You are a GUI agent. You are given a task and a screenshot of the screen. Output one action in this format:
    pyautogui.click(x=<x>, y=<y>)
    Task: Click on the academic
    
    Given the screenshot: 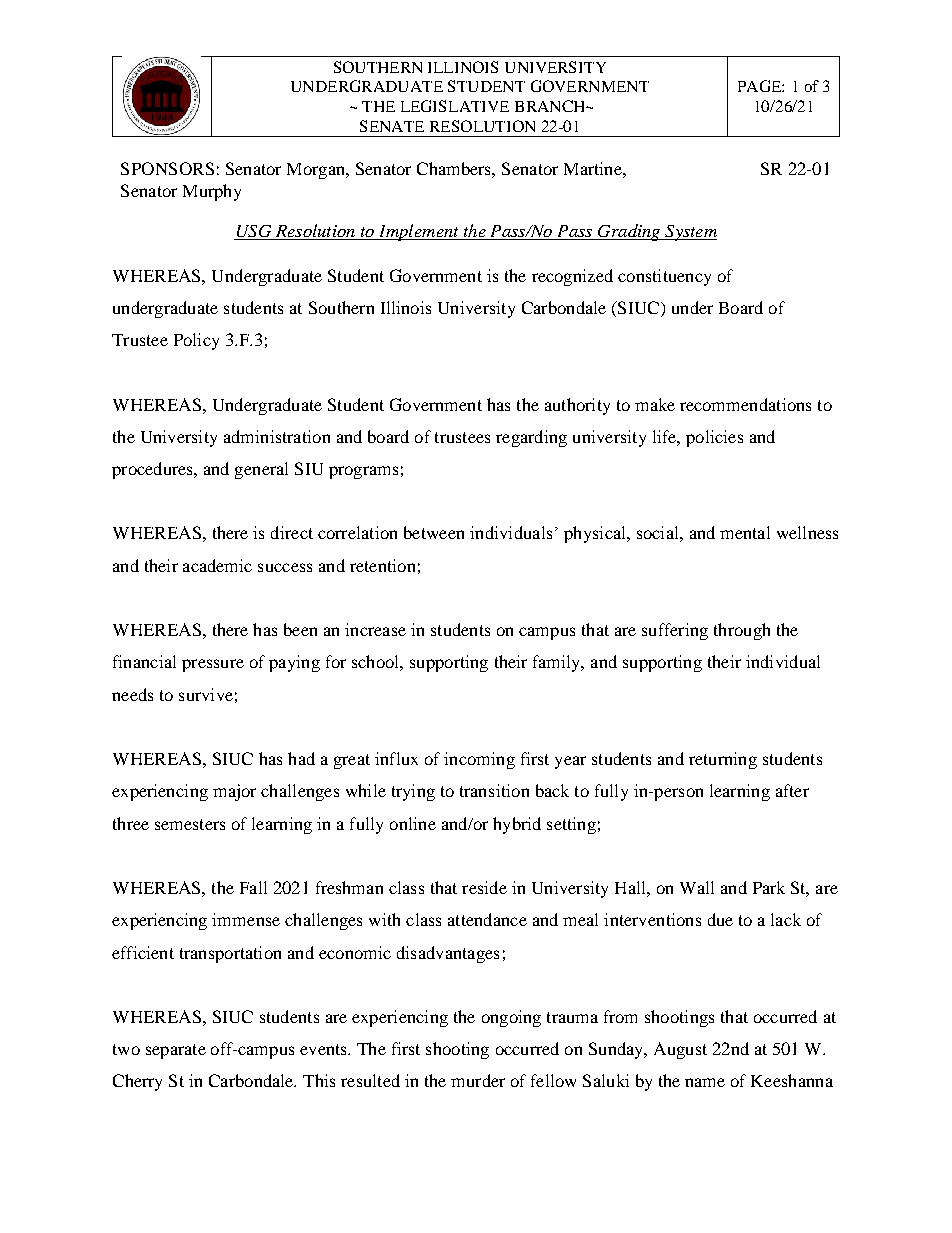 What is the action you would take?
    pyautogui.click(x=217, y=565)
